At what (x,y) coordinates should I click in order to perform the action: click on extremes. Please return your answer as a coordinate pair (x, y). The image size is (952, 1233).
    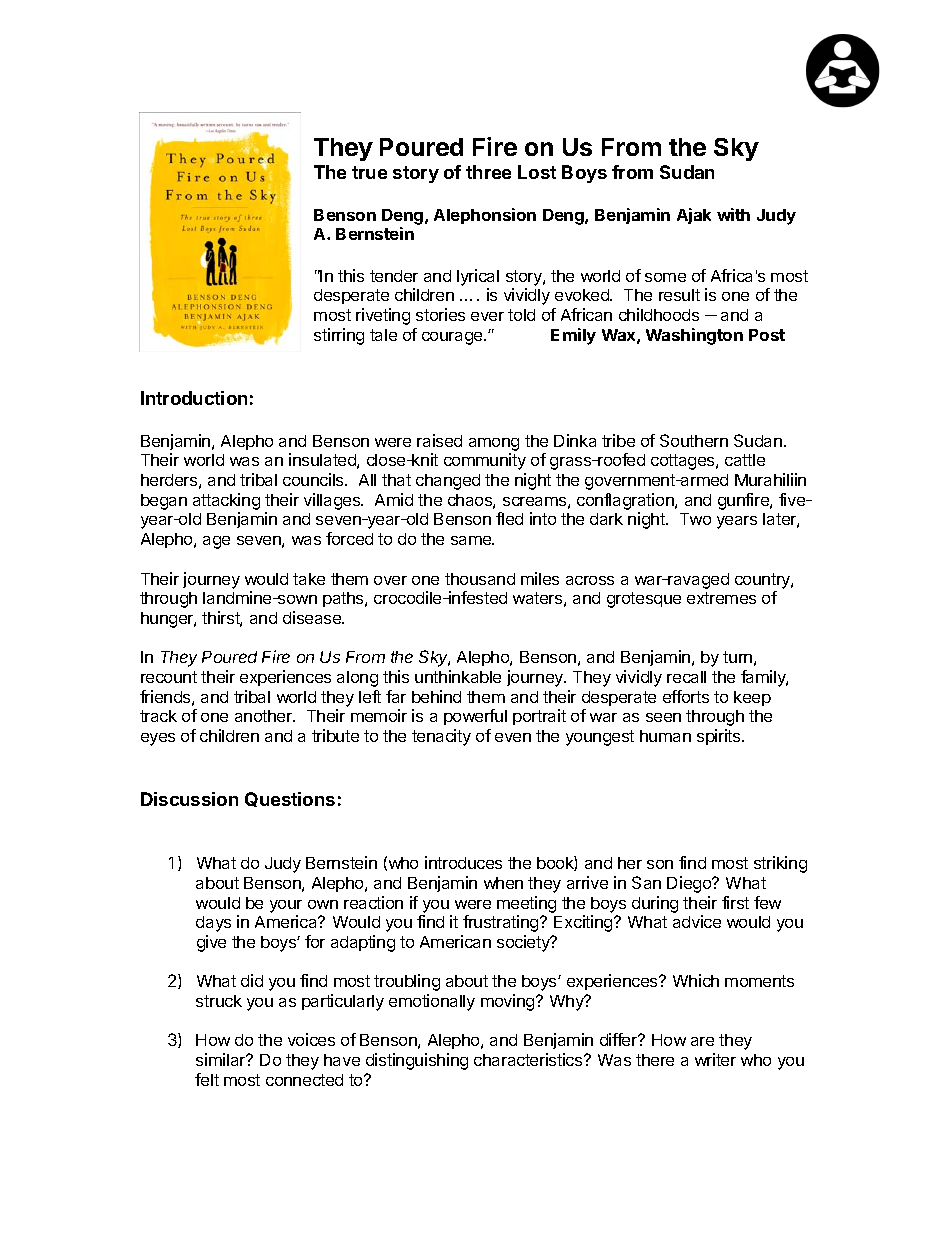
    Looking at the image, I should click on (721, 598).
